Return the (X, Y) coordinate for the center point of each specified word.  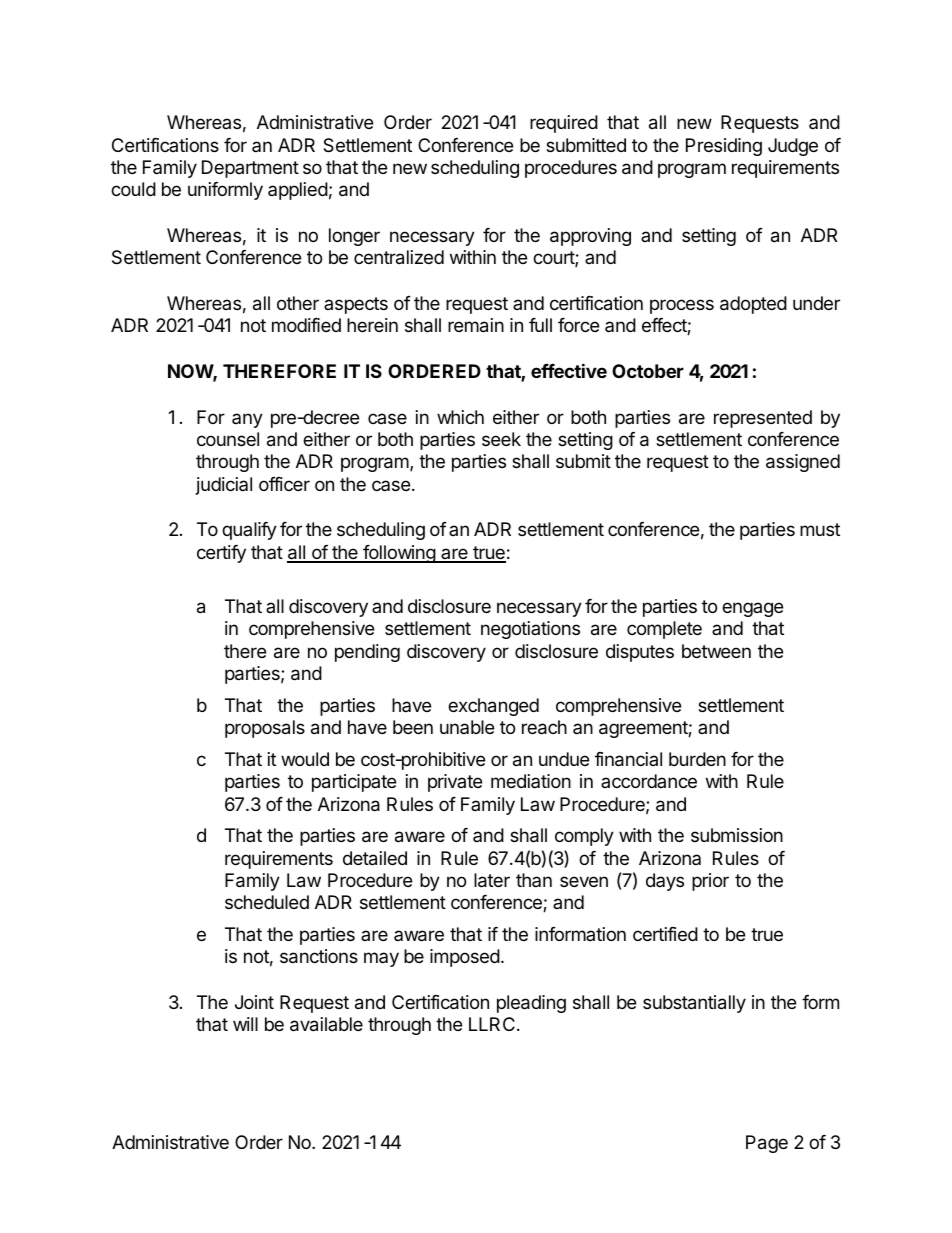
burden (697, 759)
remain (476, 325)
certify (221, 554)
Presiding (724, 147)
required (564, 124)
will (245, 1024)
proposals (265, 729)
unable (467, 727)
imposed (465, 958)
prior (710, 882)
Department (250, 169)
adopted (753, 305)
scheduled (267, 902)
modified (306, 325)
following (399, 554)
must (820, 529)
